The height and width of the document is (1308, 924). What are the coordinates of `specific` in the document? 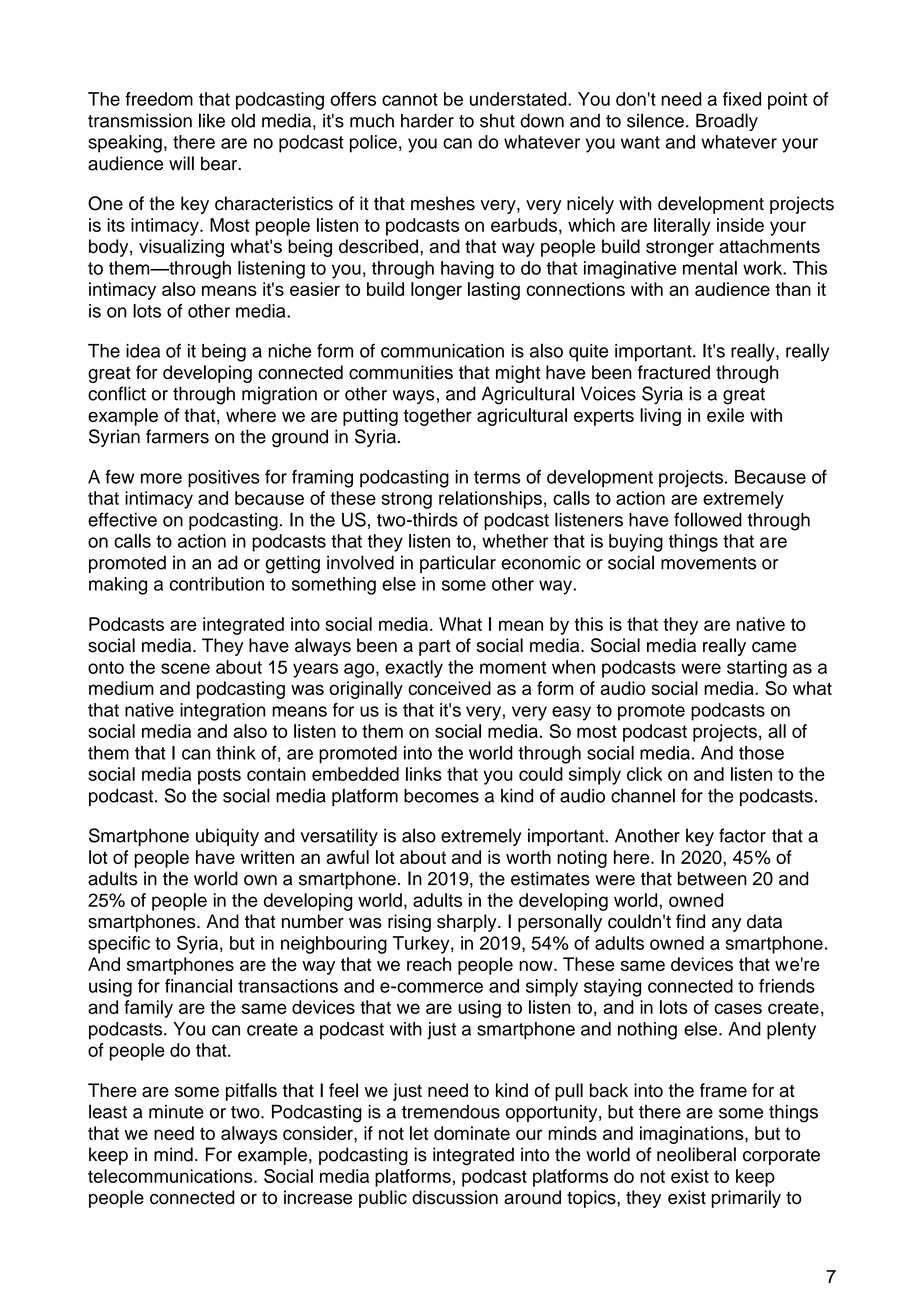 It's located at (119, 945).
